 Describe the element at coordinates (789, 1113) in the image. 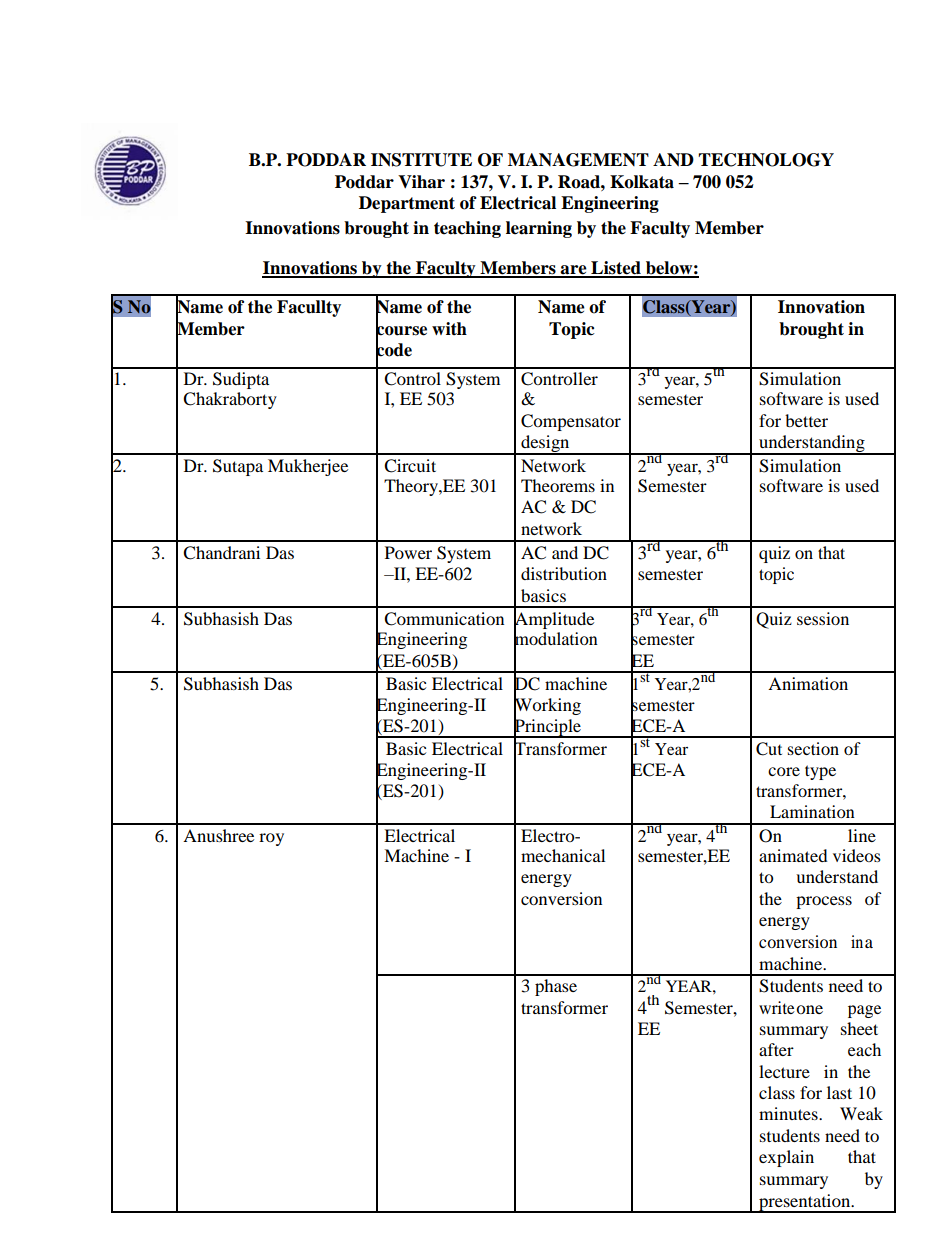

I see `minutes` at that location.
